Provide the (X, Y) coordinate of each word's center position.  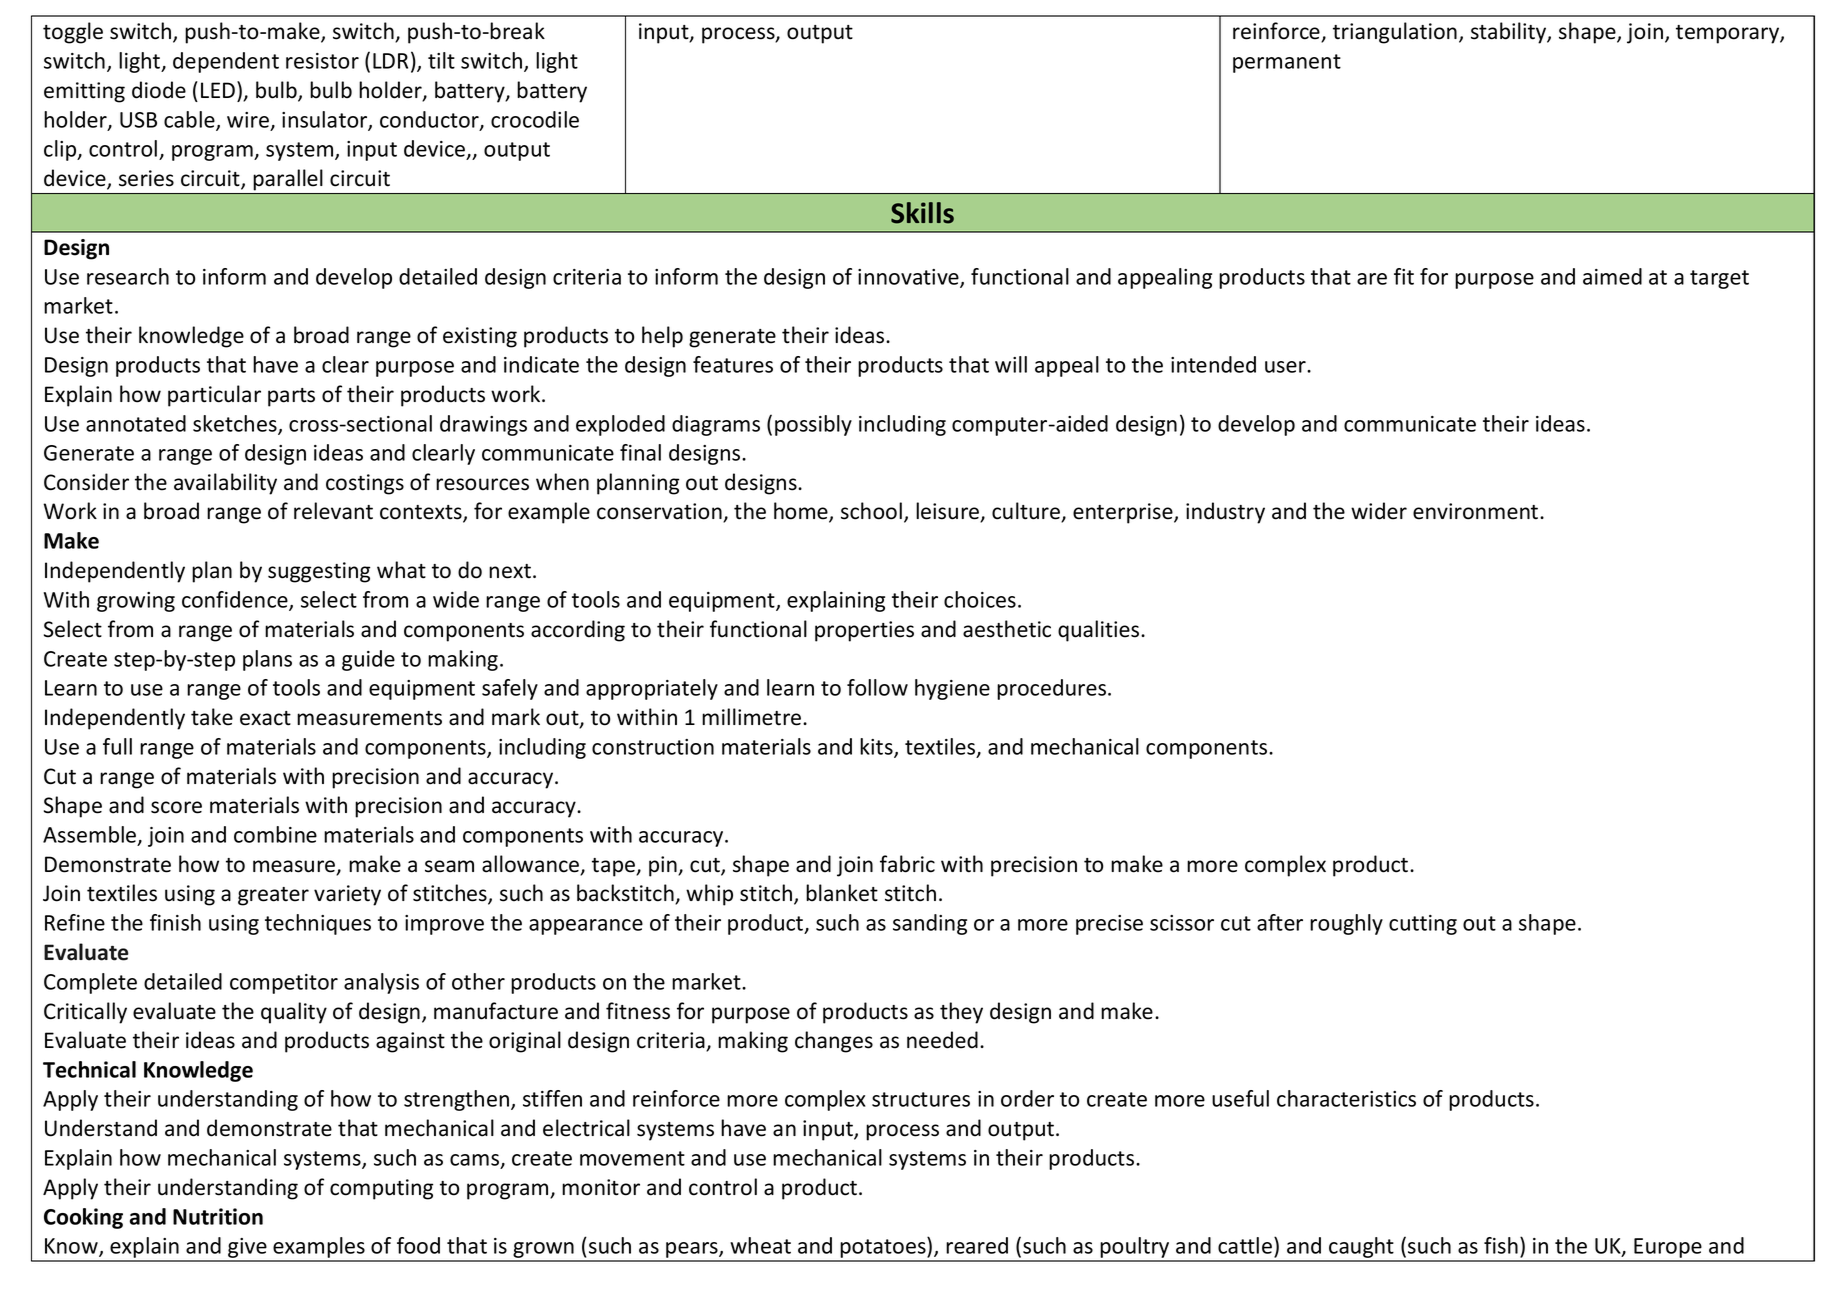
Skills (922, 213)
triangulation (1395, 33)
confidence (236, 600)
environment (1477, 511)
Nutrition (218, 1216)
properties (864, 631)
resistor (322, 61)
